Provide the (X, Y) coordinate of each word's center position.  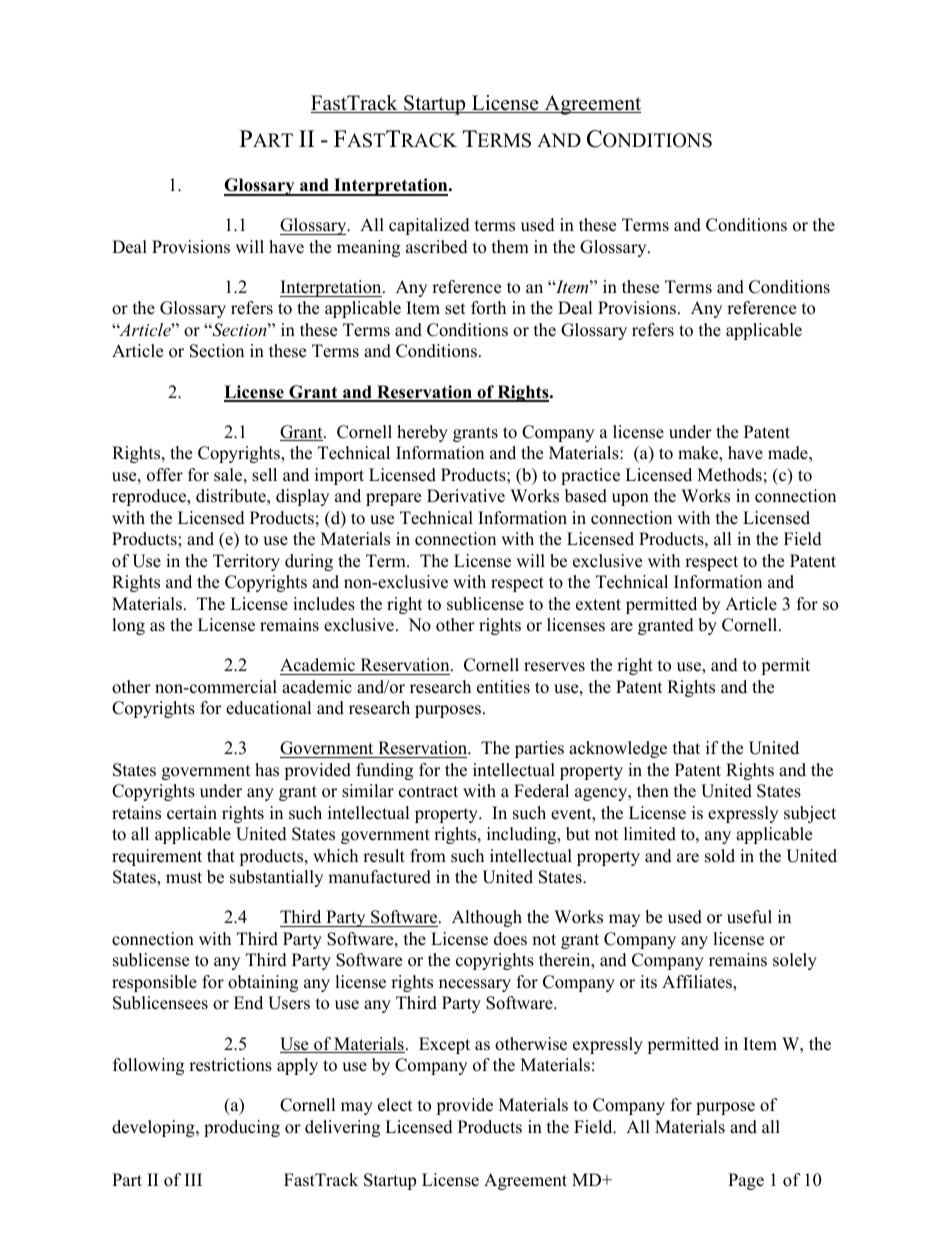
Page (746, 1181)
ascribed (437, 247)
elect (395, 1105)
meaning (368, 248)
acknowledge (618, 749)
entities (503, 687)
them (510, 247)
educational (269, 708)
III (193, 1179)
